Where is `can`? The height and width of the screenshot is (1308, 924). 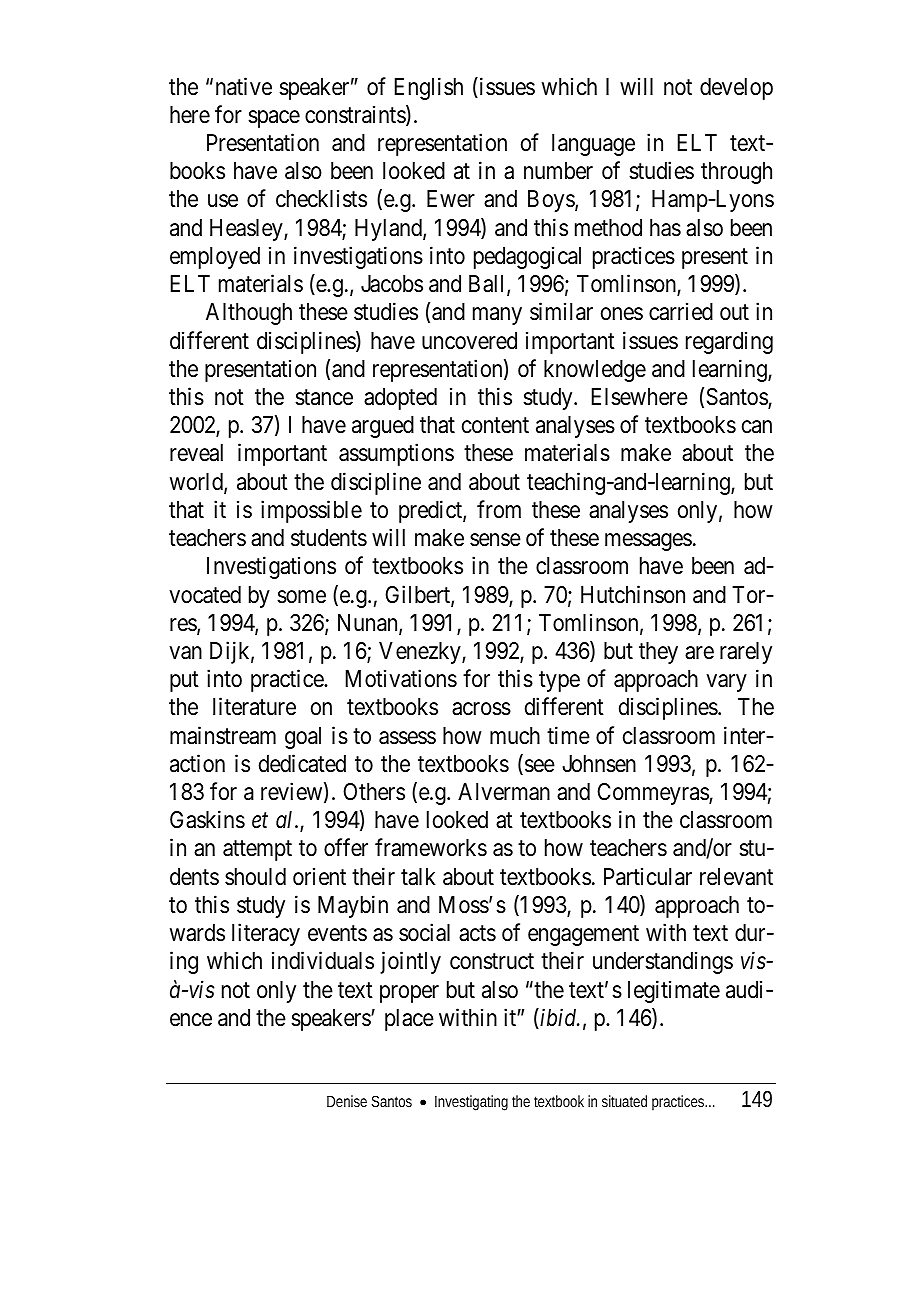
can is located at coordinates (757, 427).
